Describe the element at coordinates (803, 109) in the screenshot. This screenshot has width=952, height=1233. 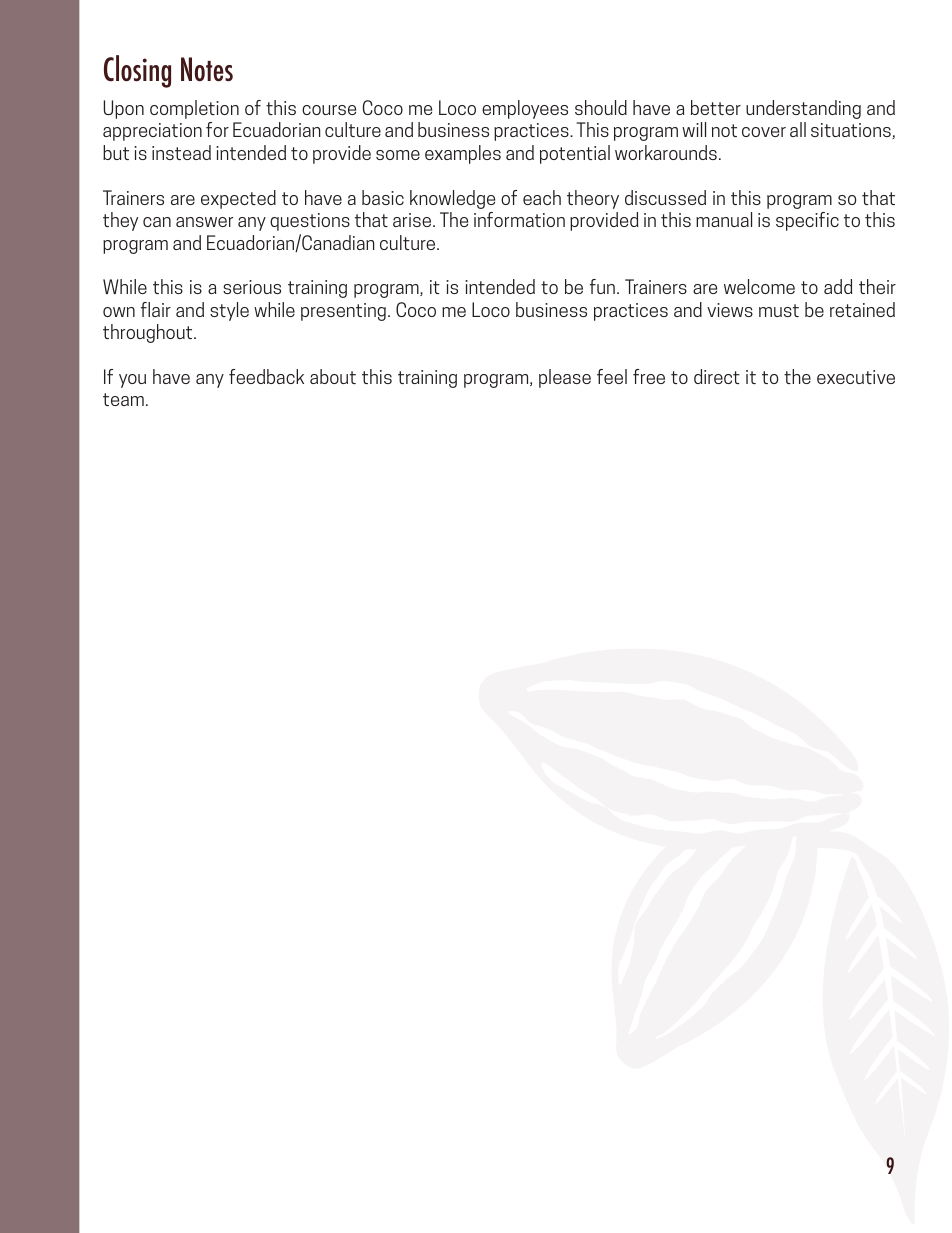
I see `understanding` at that location.
